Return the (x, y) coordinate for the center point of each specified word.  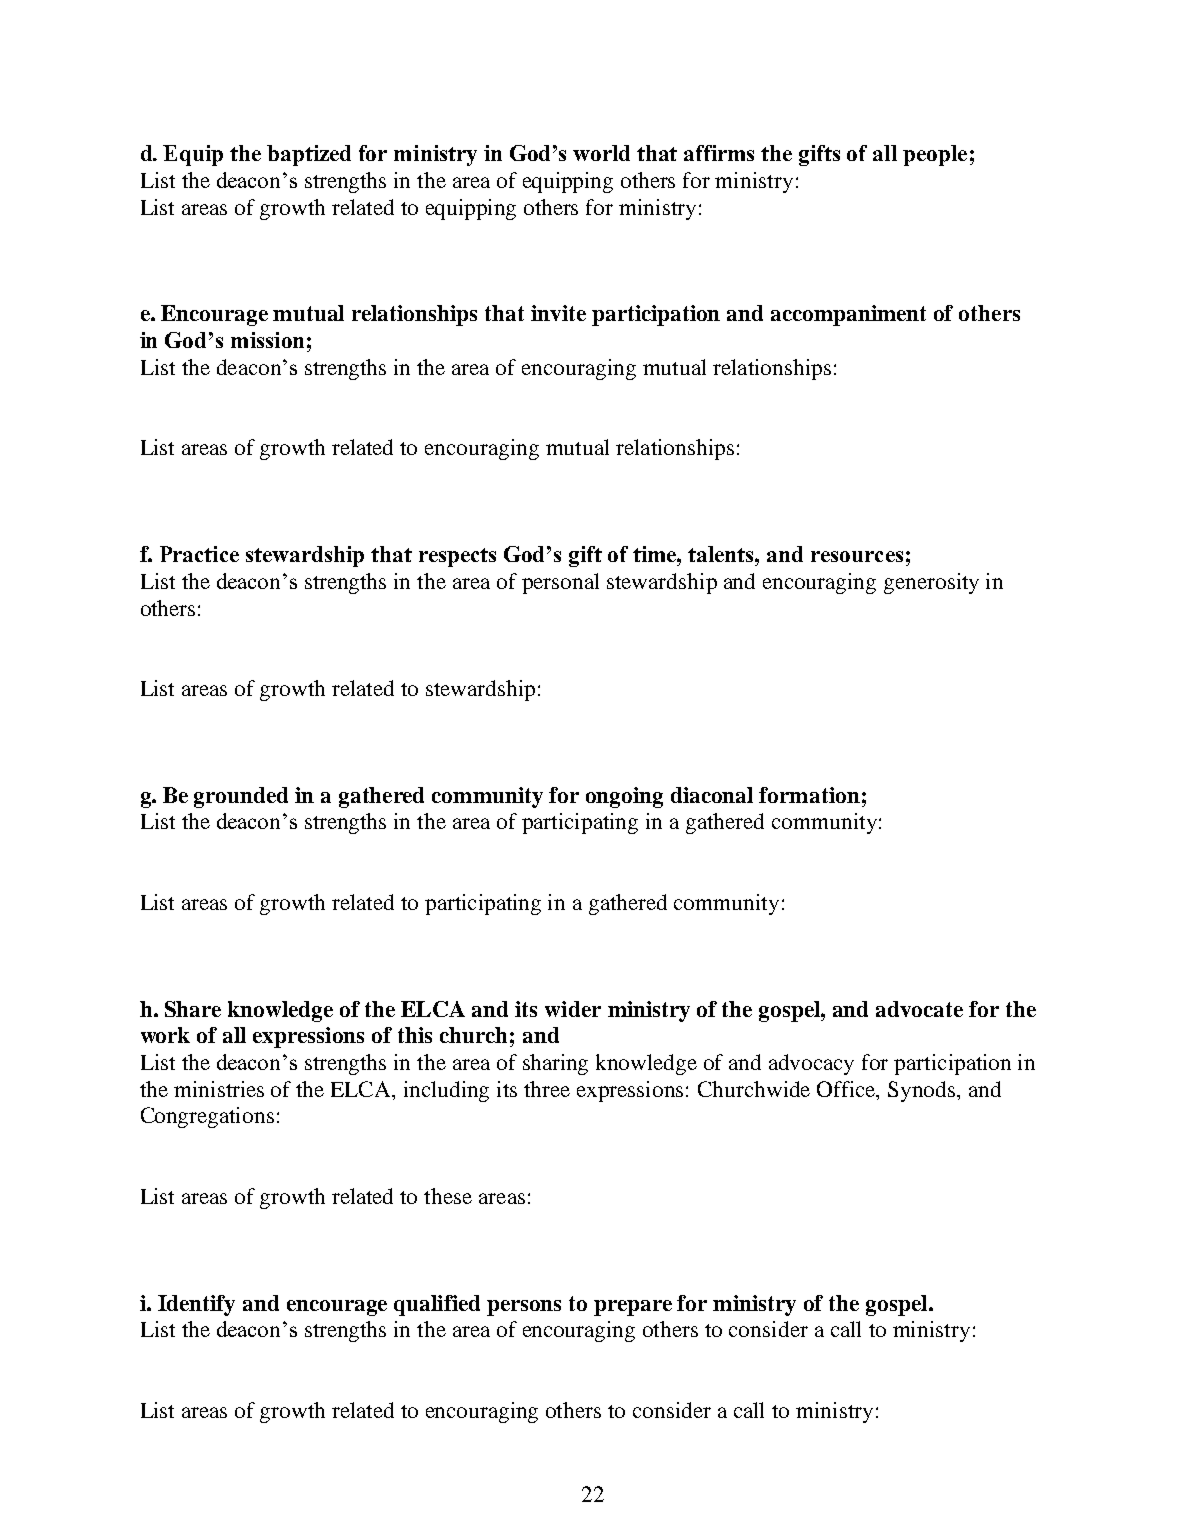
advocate (919, 1009)
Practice (199, 554)
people (935, 155)
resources (857, 556)
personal (560, 583)
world (601, 153)
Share (193, 1009)
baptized (309, 155)
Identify (196, 1305)
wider (573, 1009)
